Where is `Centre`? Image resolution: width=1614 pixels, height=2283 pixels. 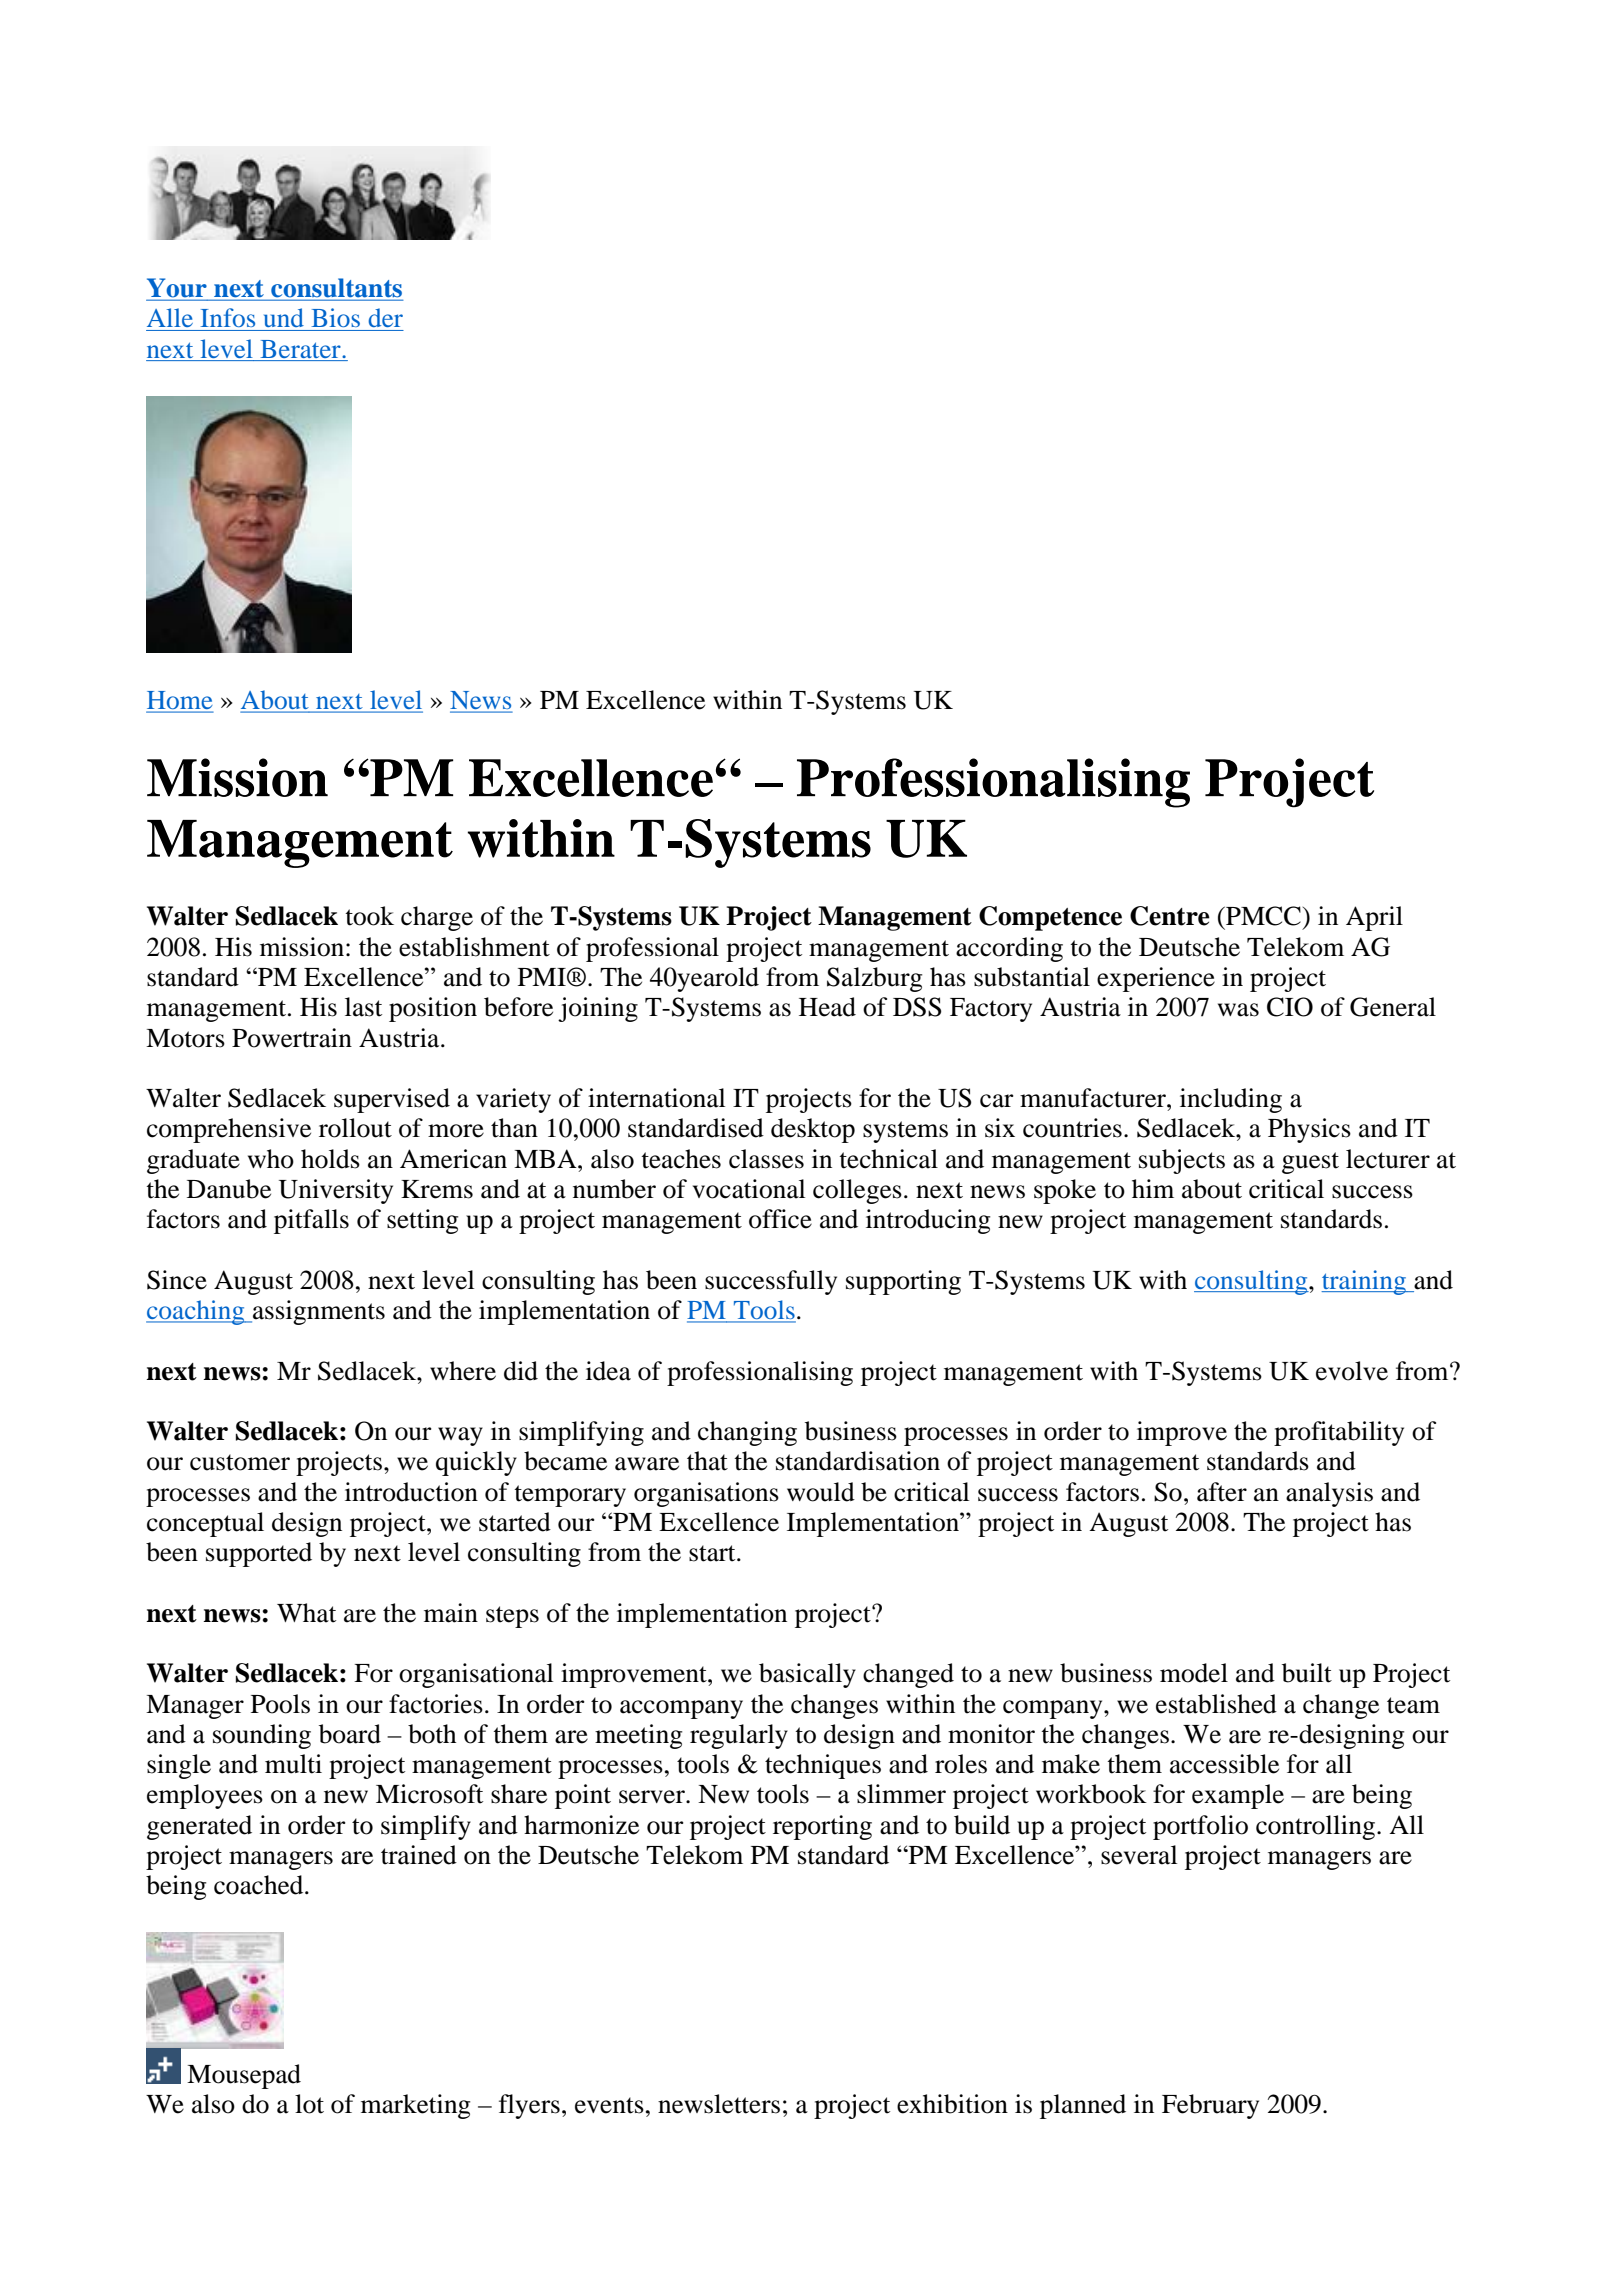 Centre is located at coordinates (1170, 916).
